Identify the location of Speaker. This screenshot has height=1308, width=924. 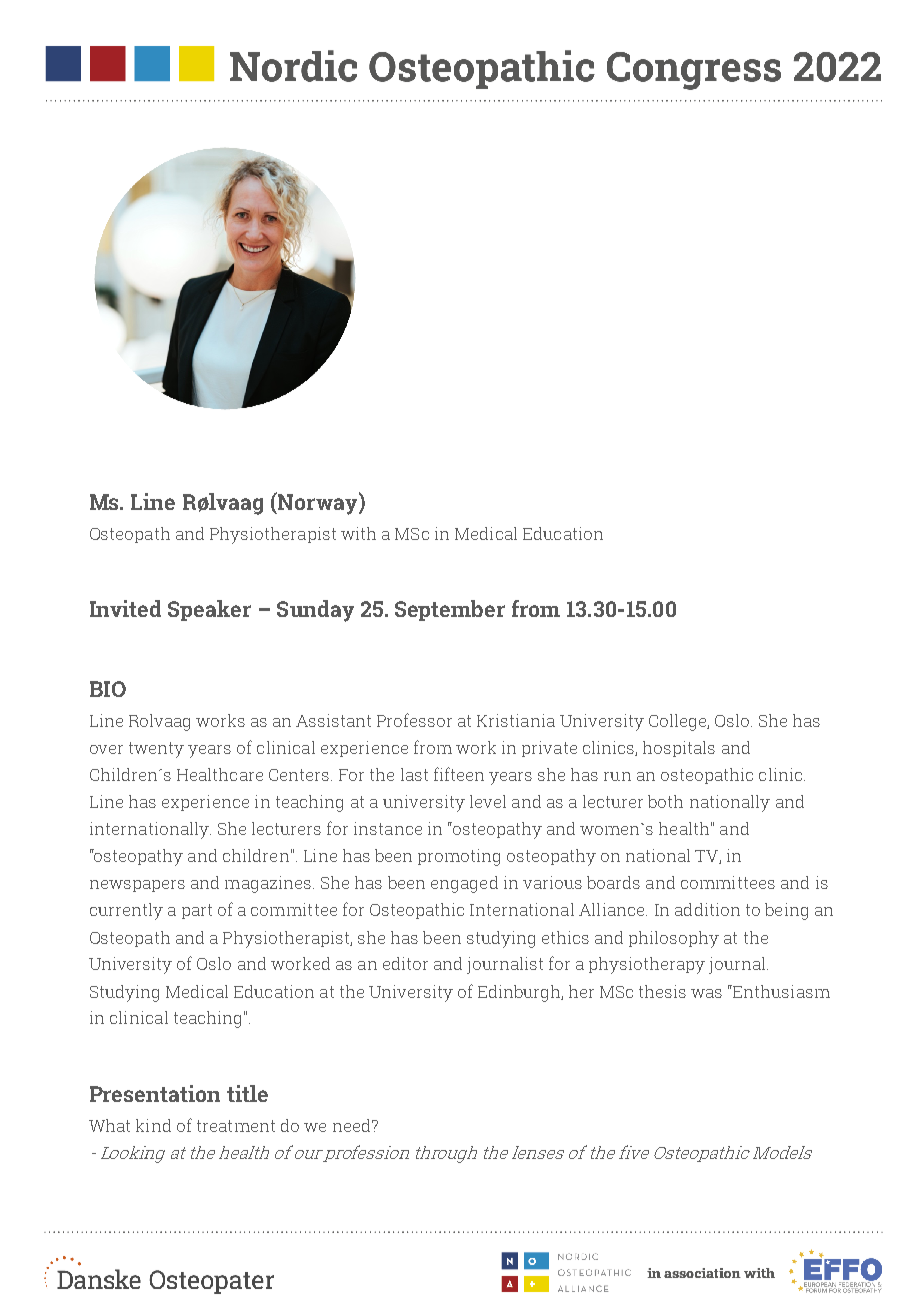
(209, 610).
